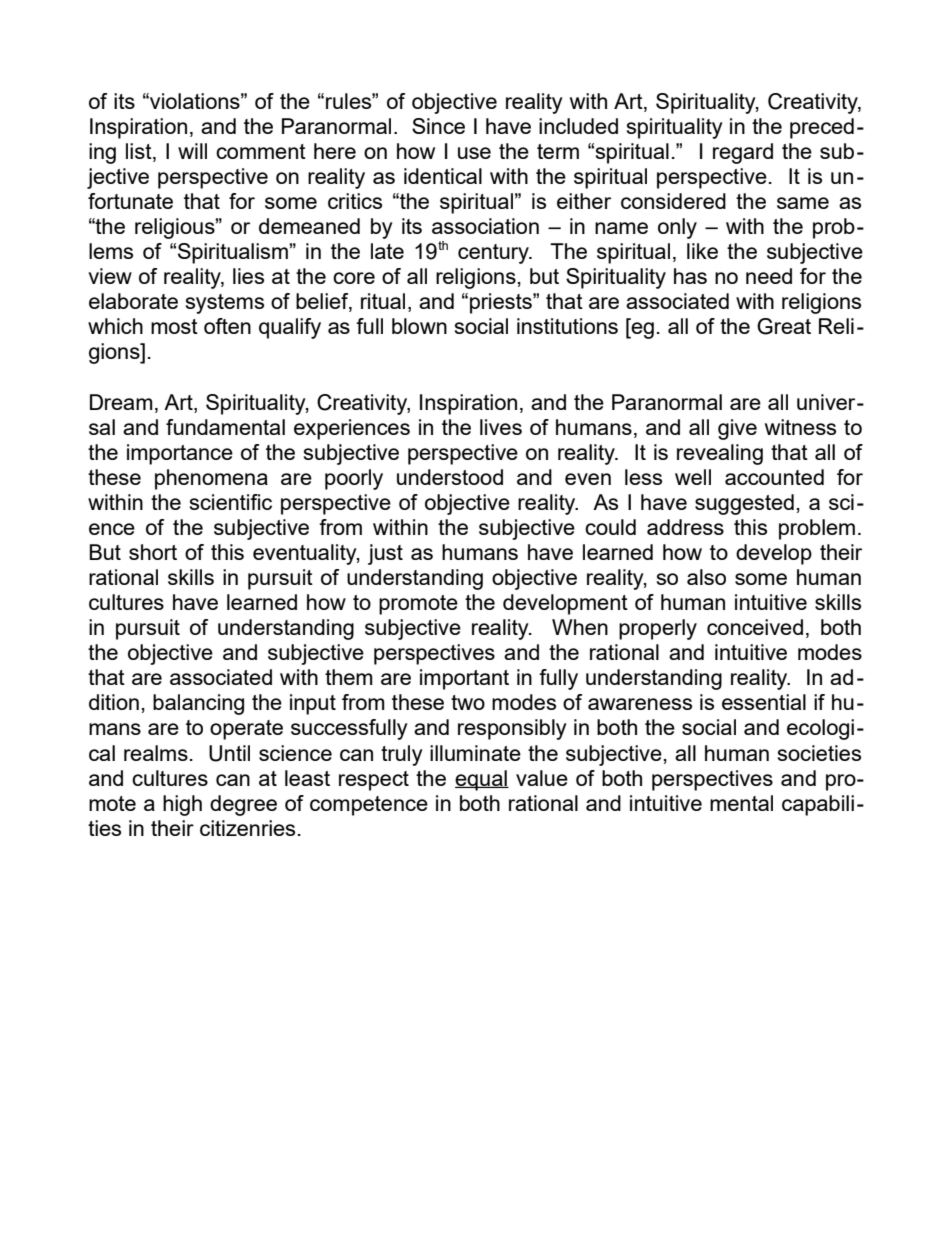 The image size is (952, 1233). What do you see at coordinates (743, 153) in the document?
I see `regard` at bounding box center [743, 153].
